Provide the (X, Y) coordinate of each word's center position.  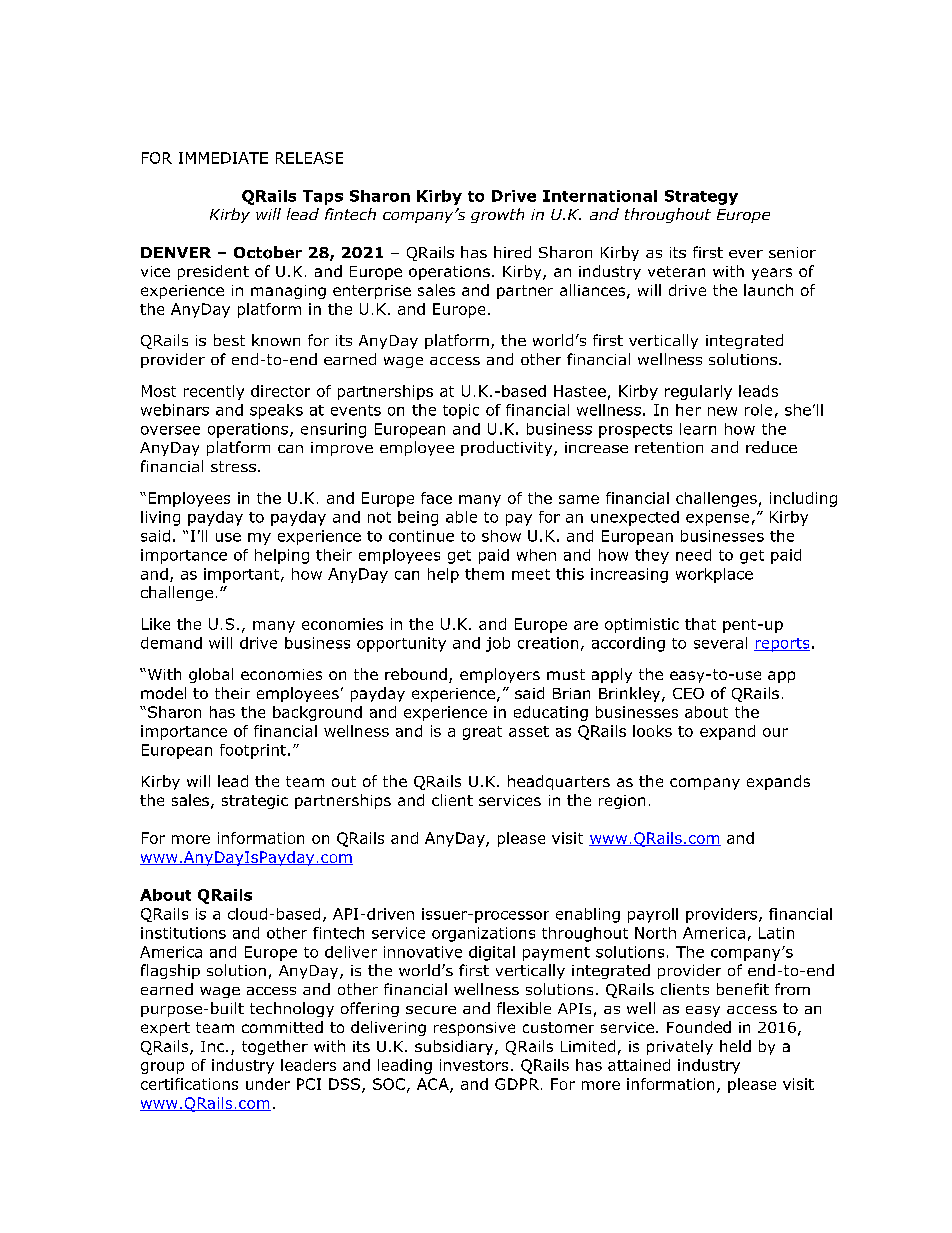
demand (171, 643)
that (700, 624)
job (498, 644)
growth (497, 215)
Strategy (701, 197)
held (735, 1046)
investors (474, 1065)
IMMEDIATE (223, 158)
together (275, 1047)
